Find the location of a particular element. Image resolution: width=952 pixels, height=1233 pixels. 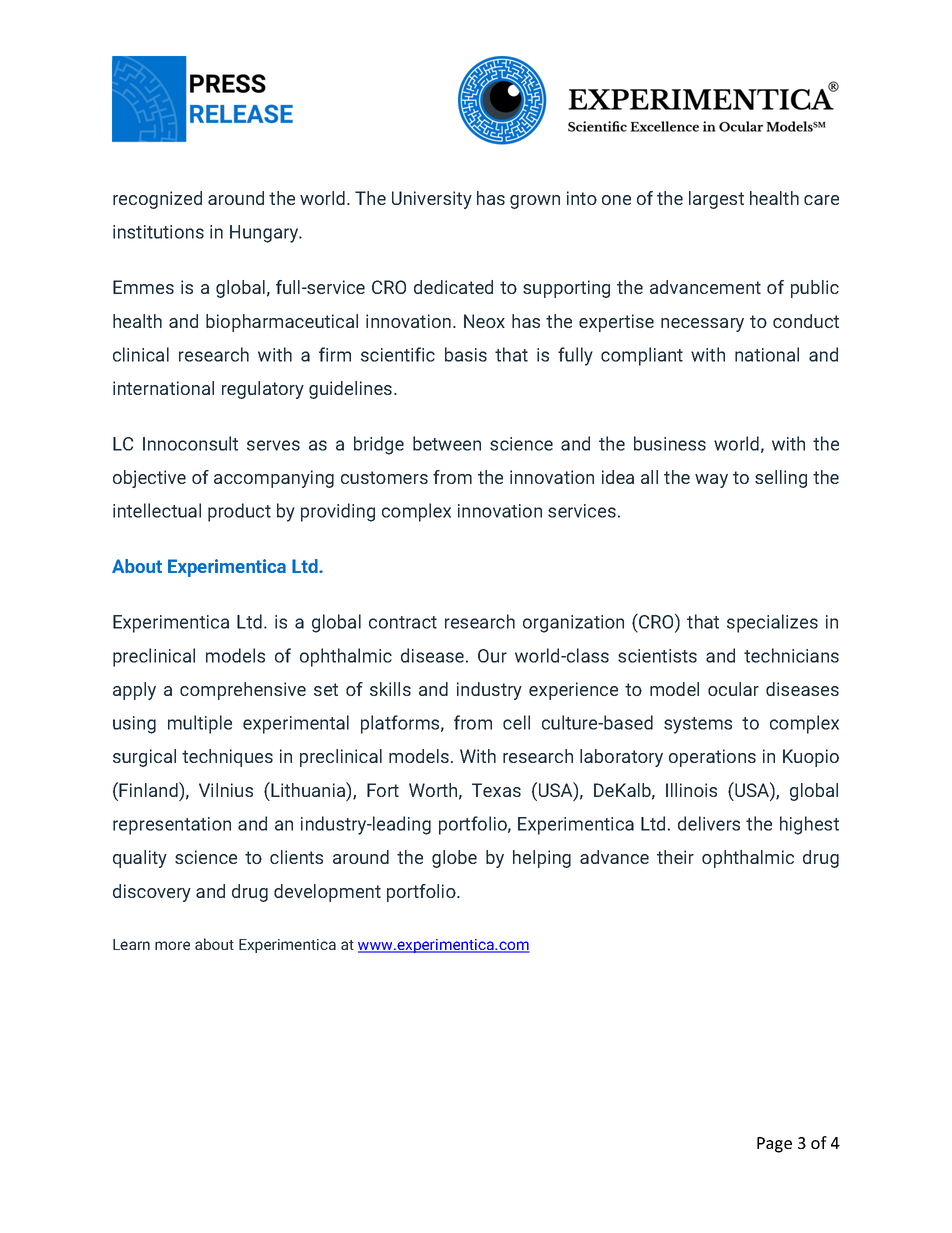

product is located at coordinates (239, 512).
